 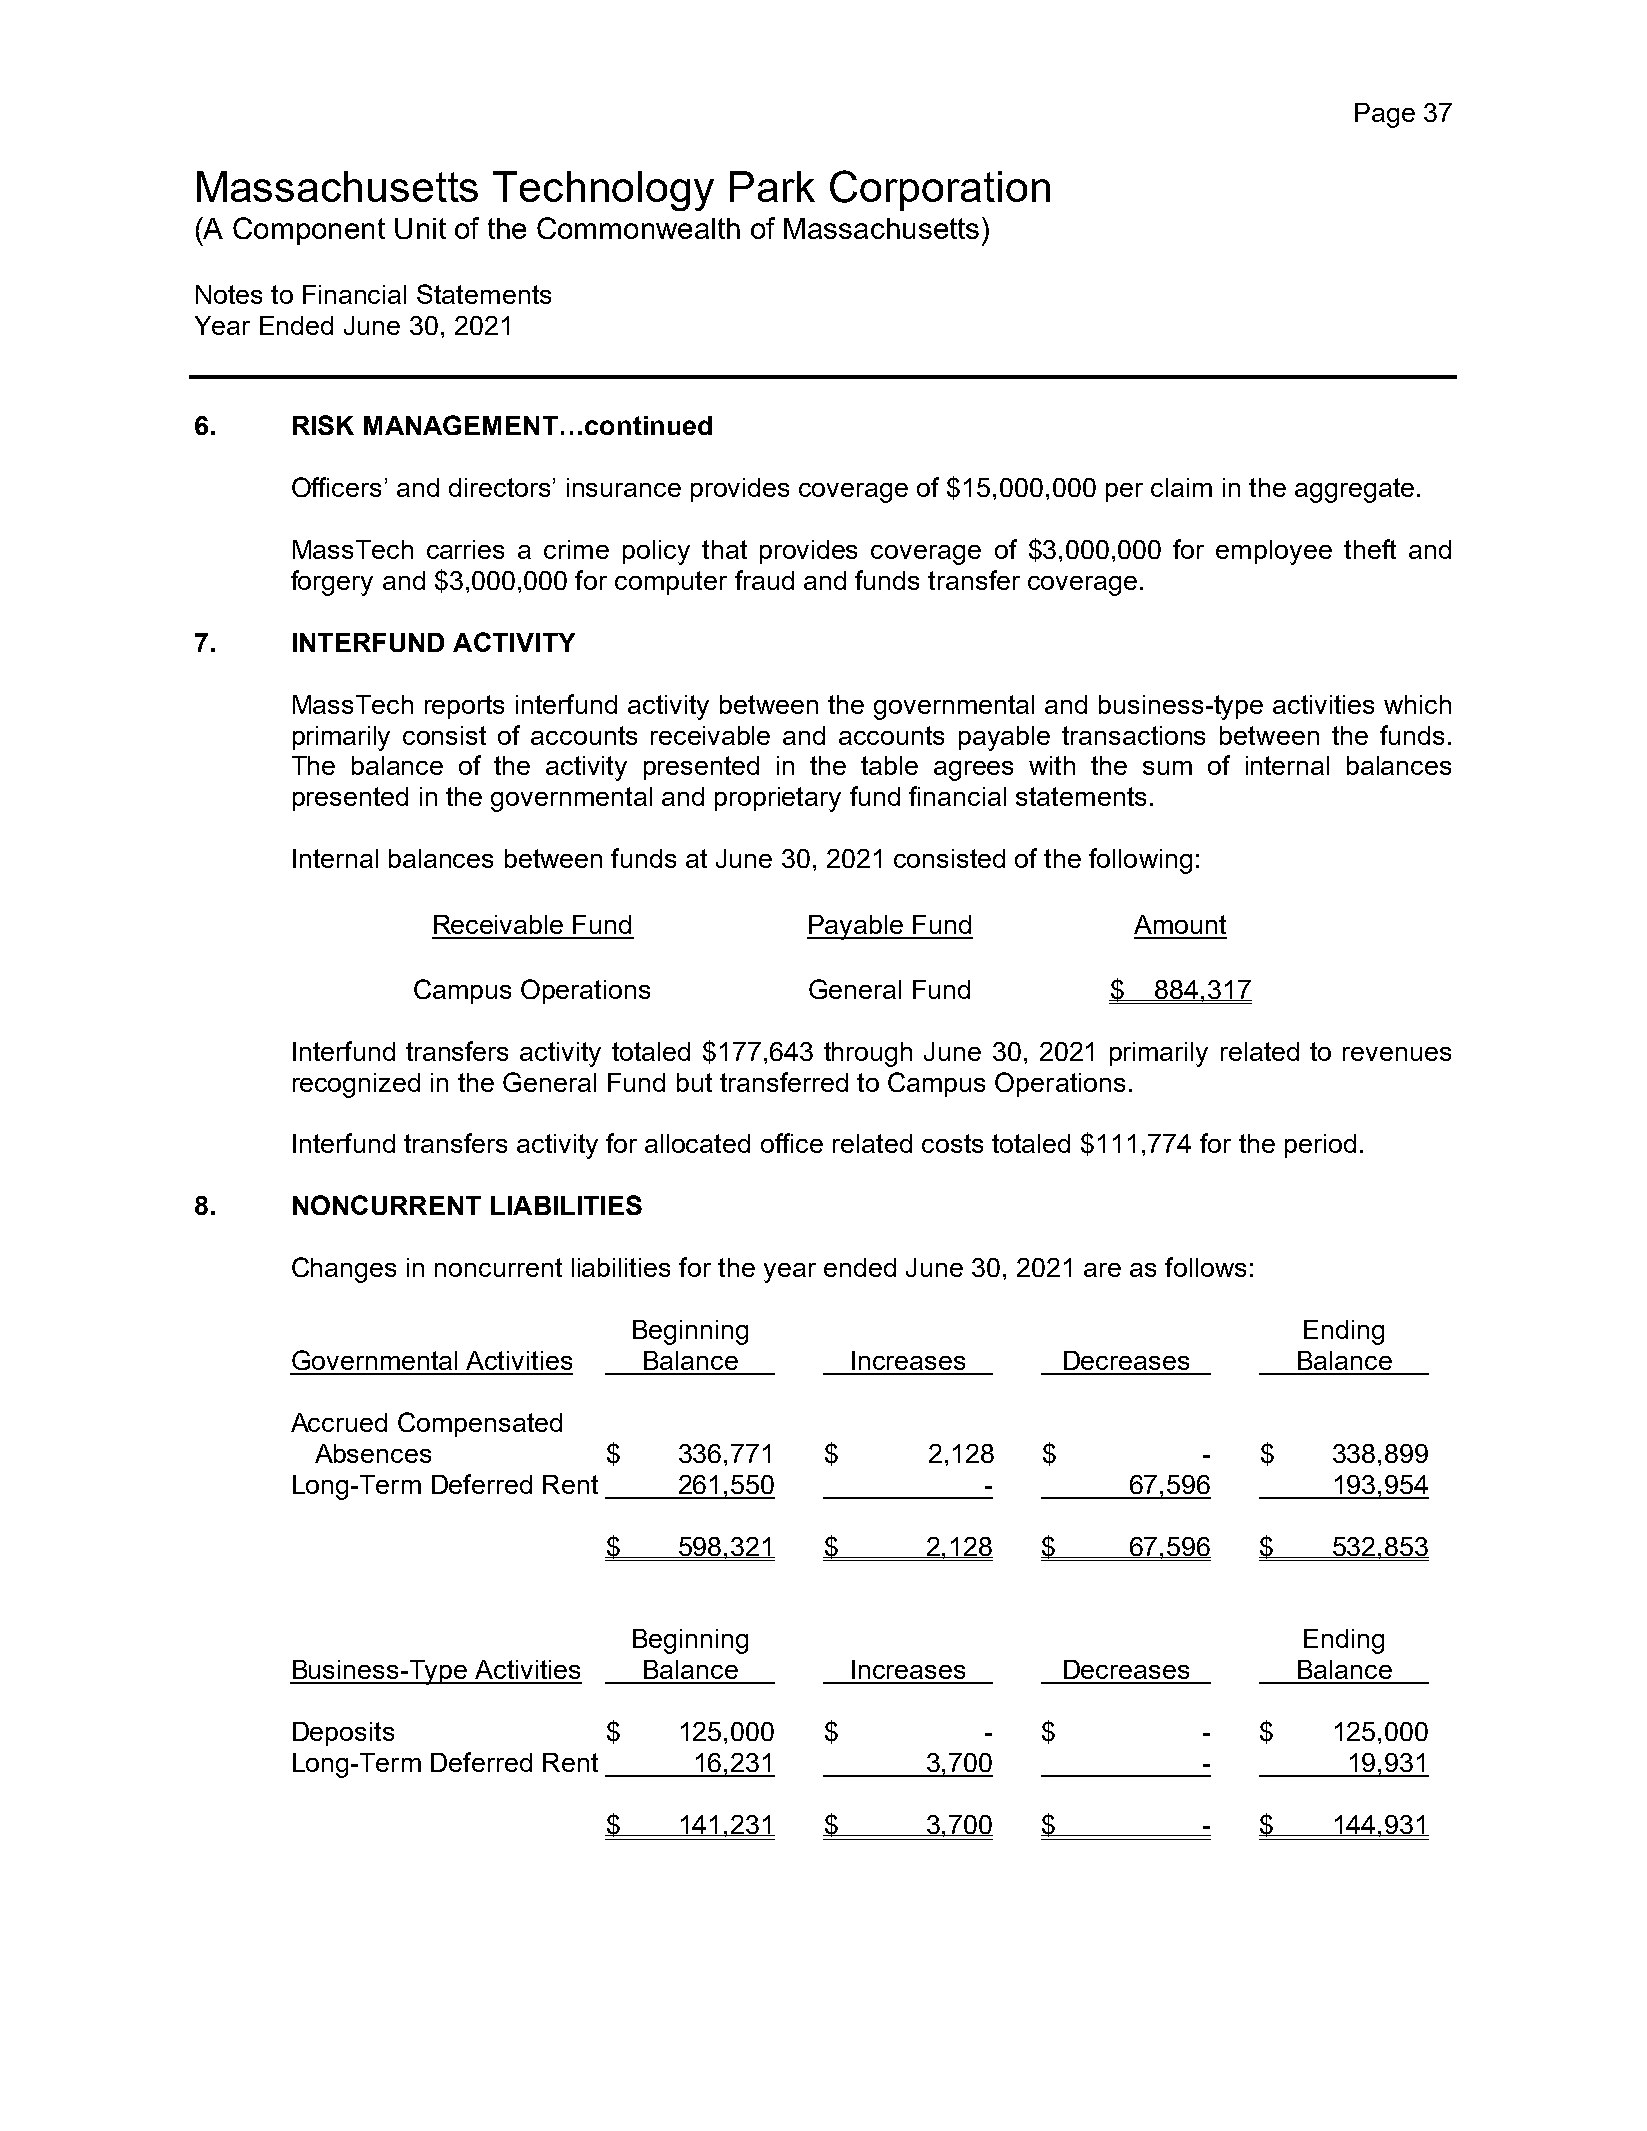 I want to click on employee, so click(x=1274, y=552).
